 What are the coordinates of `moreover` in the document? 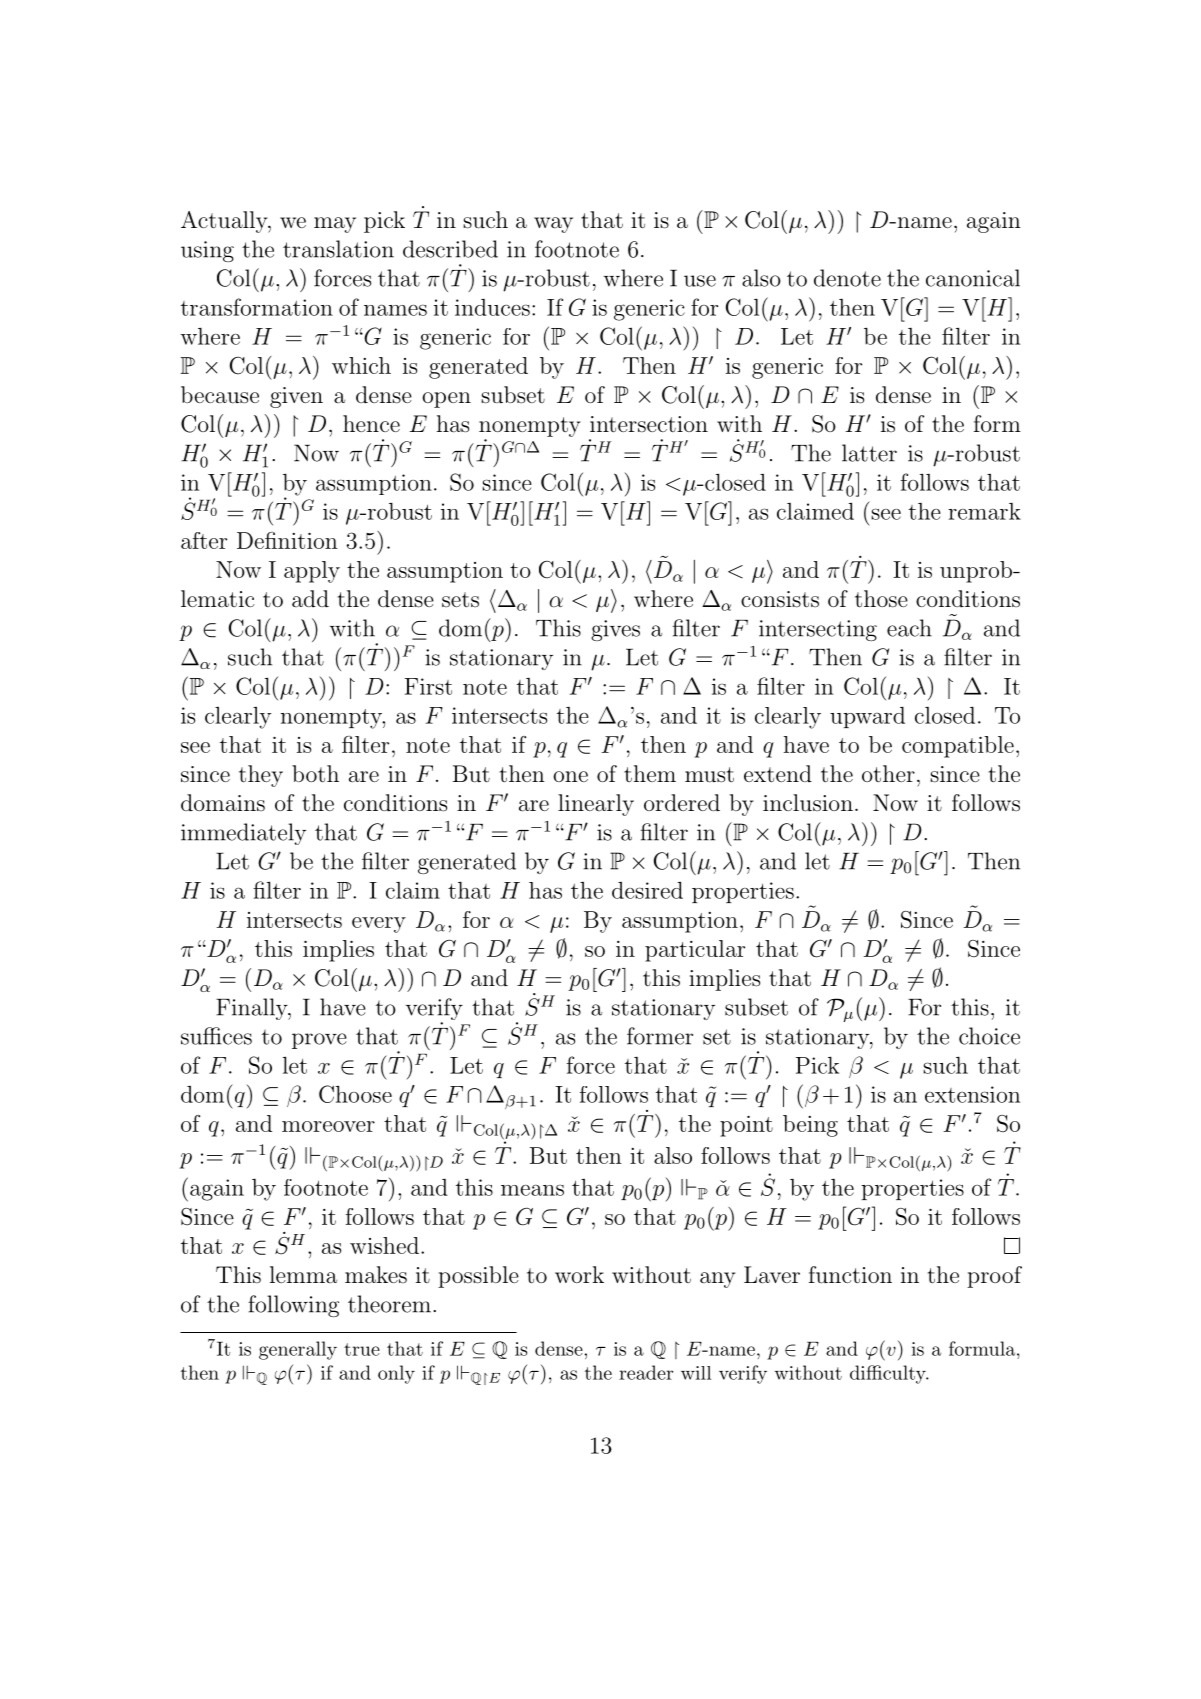 It's located at (328, 1126).
